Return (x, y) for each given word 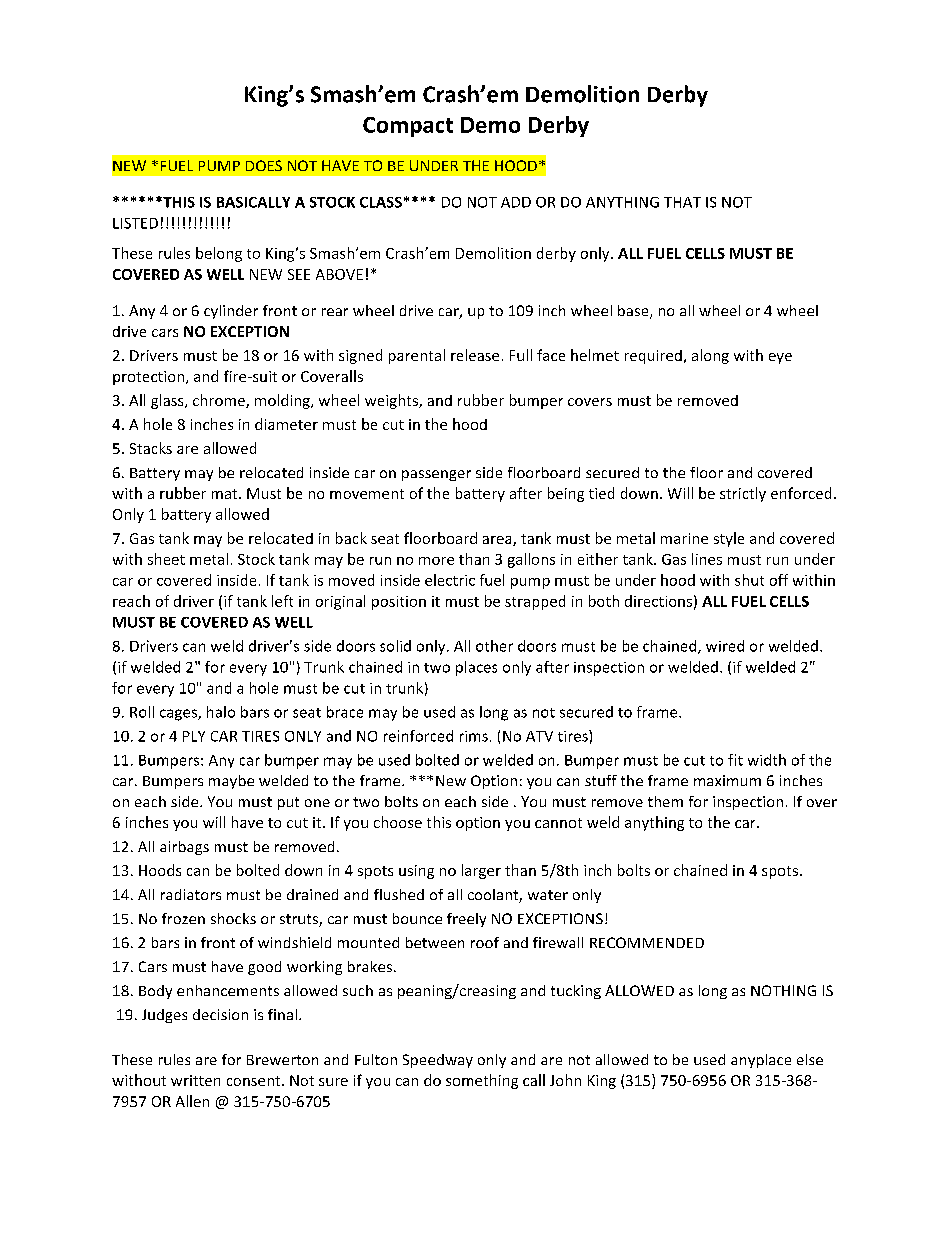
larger (481, 871)
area (498, 541)
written (195, 1080)
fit (735, 760)
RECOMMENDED (647, 942)
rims (474, 736)
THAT (682, 202)
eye (780, 358)
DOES (264, 165)
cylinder (231, 312)
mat (226, 494)
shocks (233, 918)
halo (221, 712)
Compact (408, 127)
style (729, 539)
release (475, 355)
